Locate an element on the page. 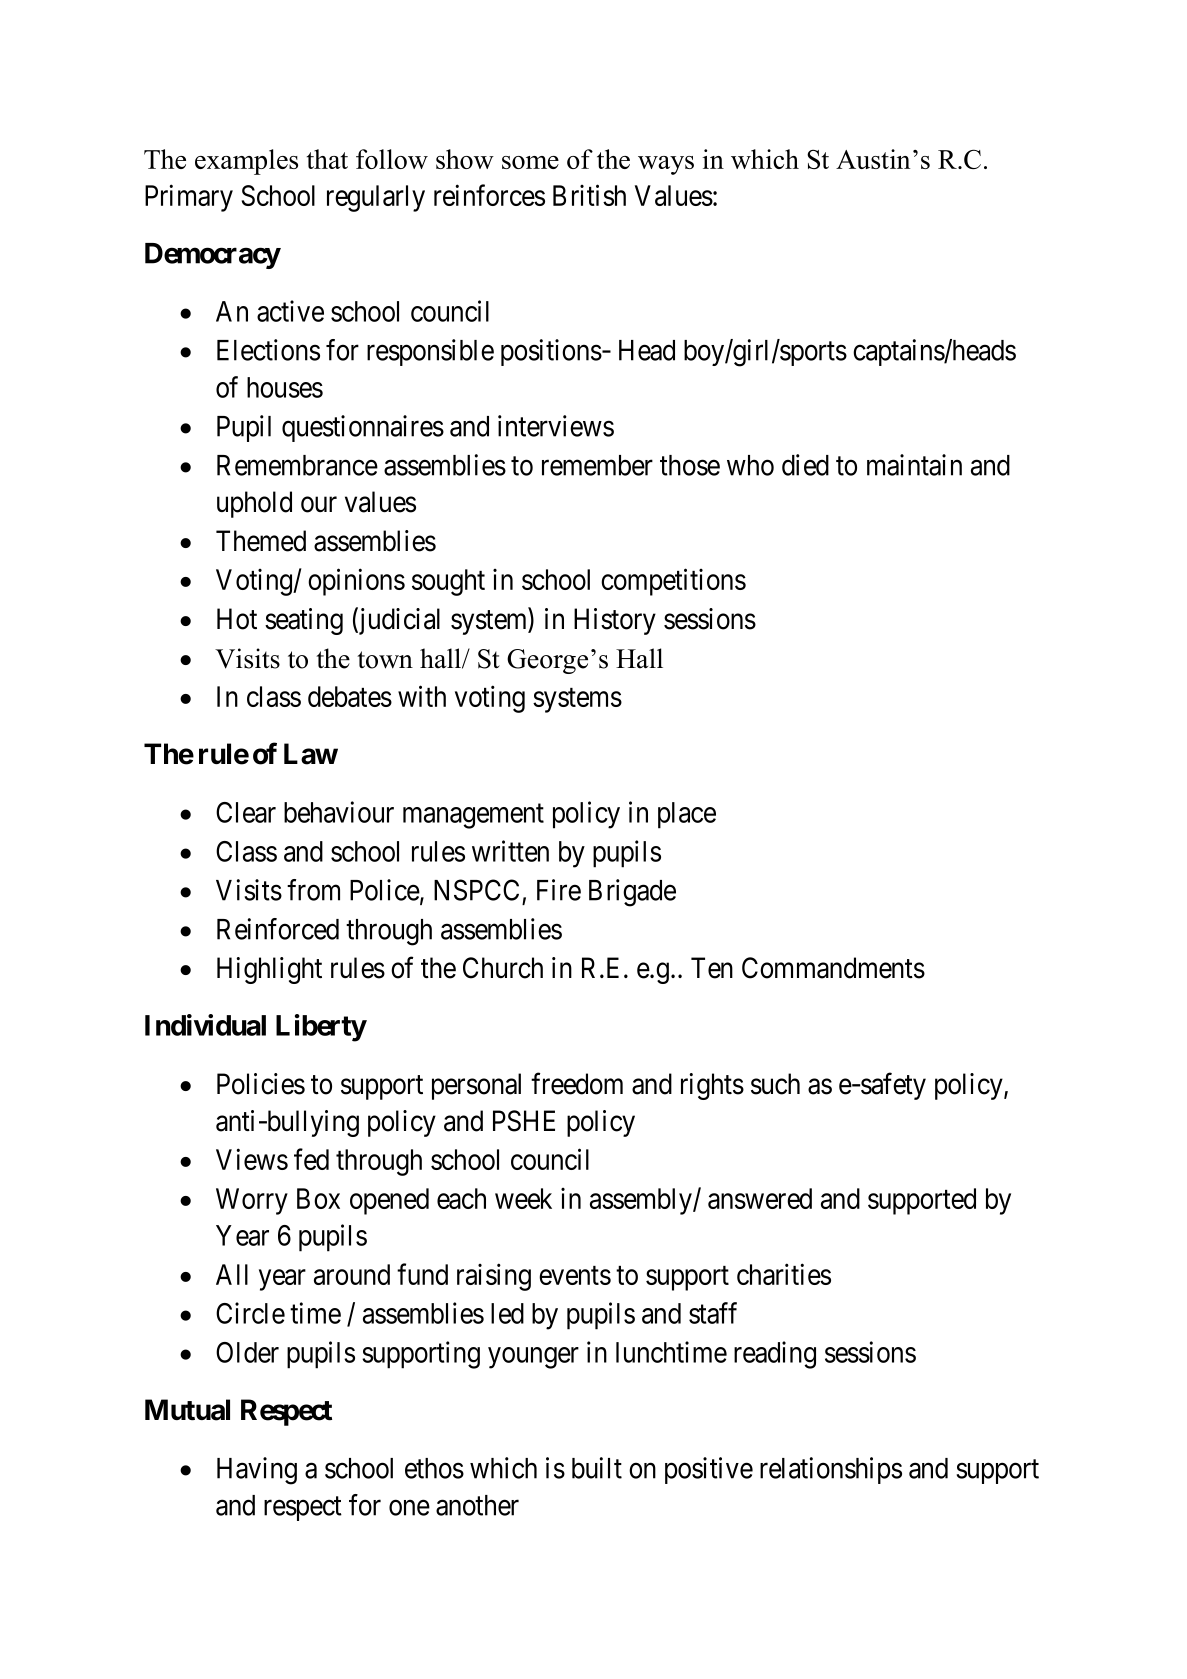 The width and height of the image is (1187, 1679). ways is located at coordinates (666, 165).
